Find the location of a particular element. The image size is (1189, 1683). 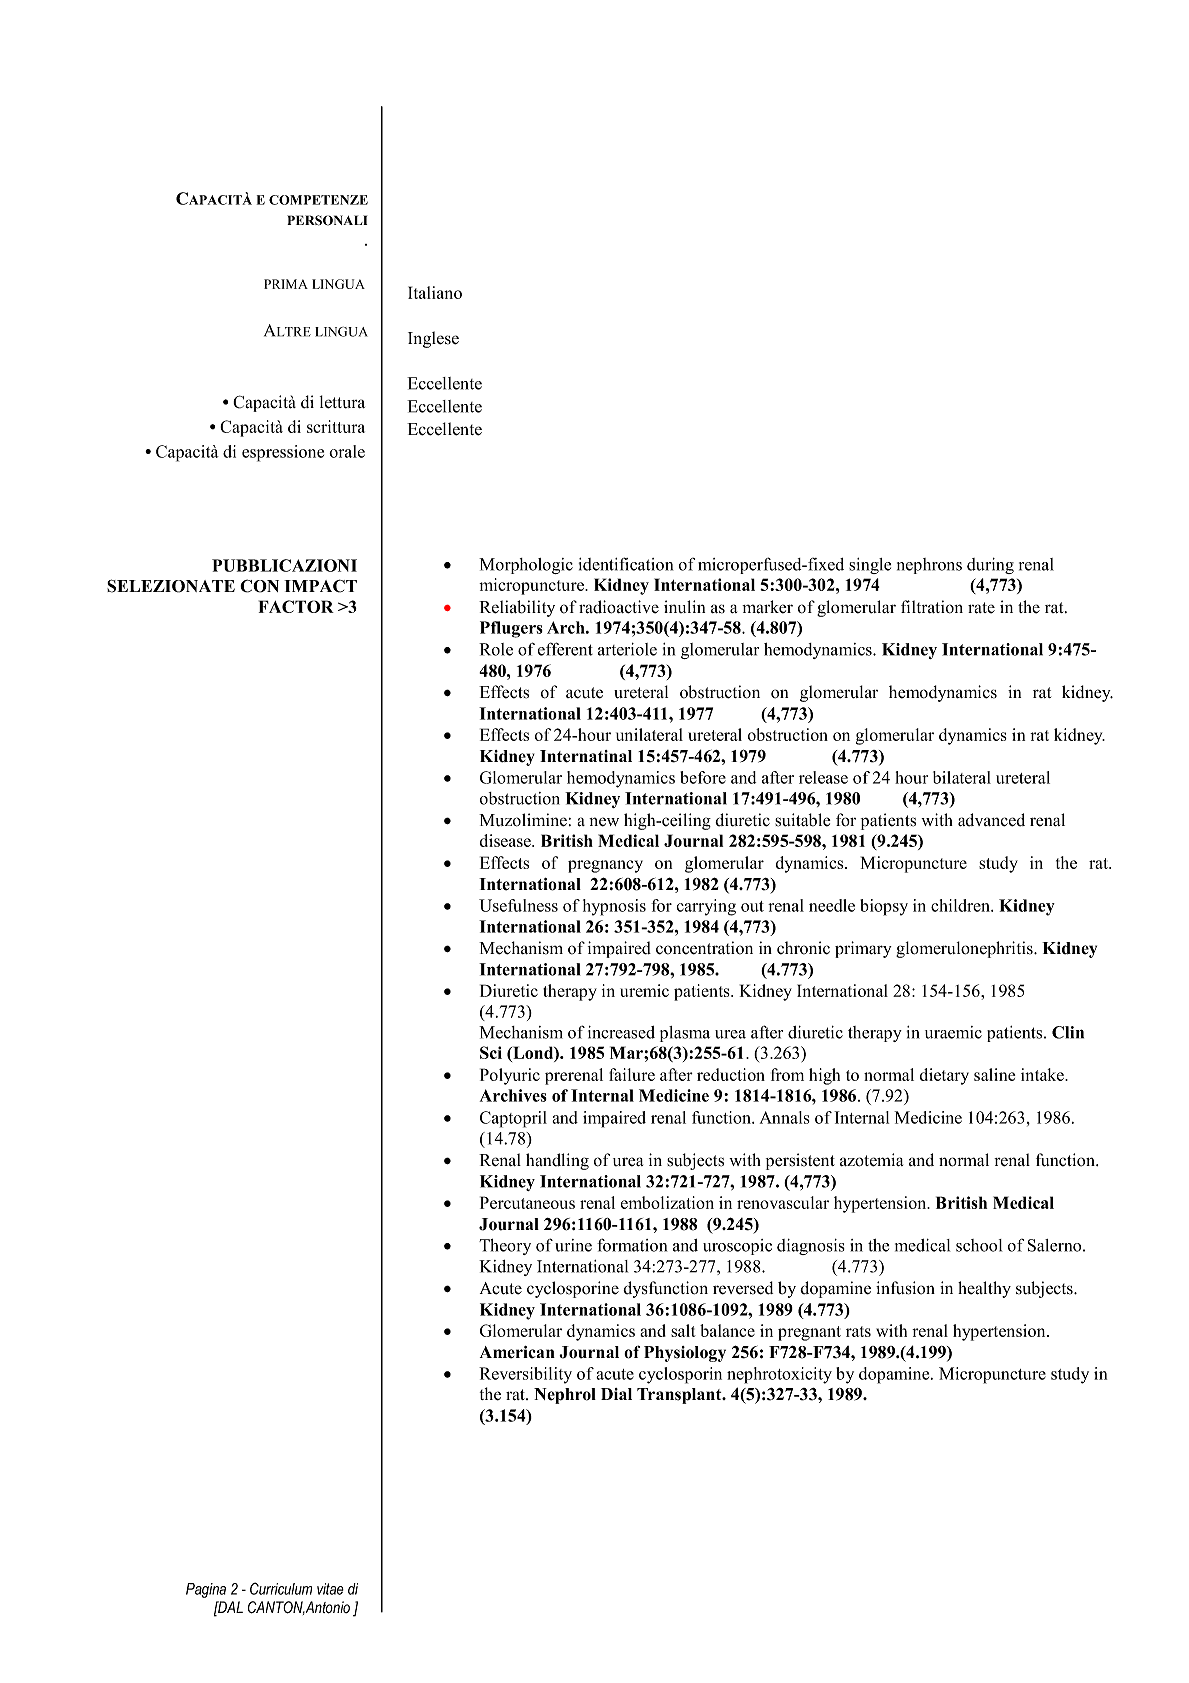

during is located at coordinates (990, 566).
